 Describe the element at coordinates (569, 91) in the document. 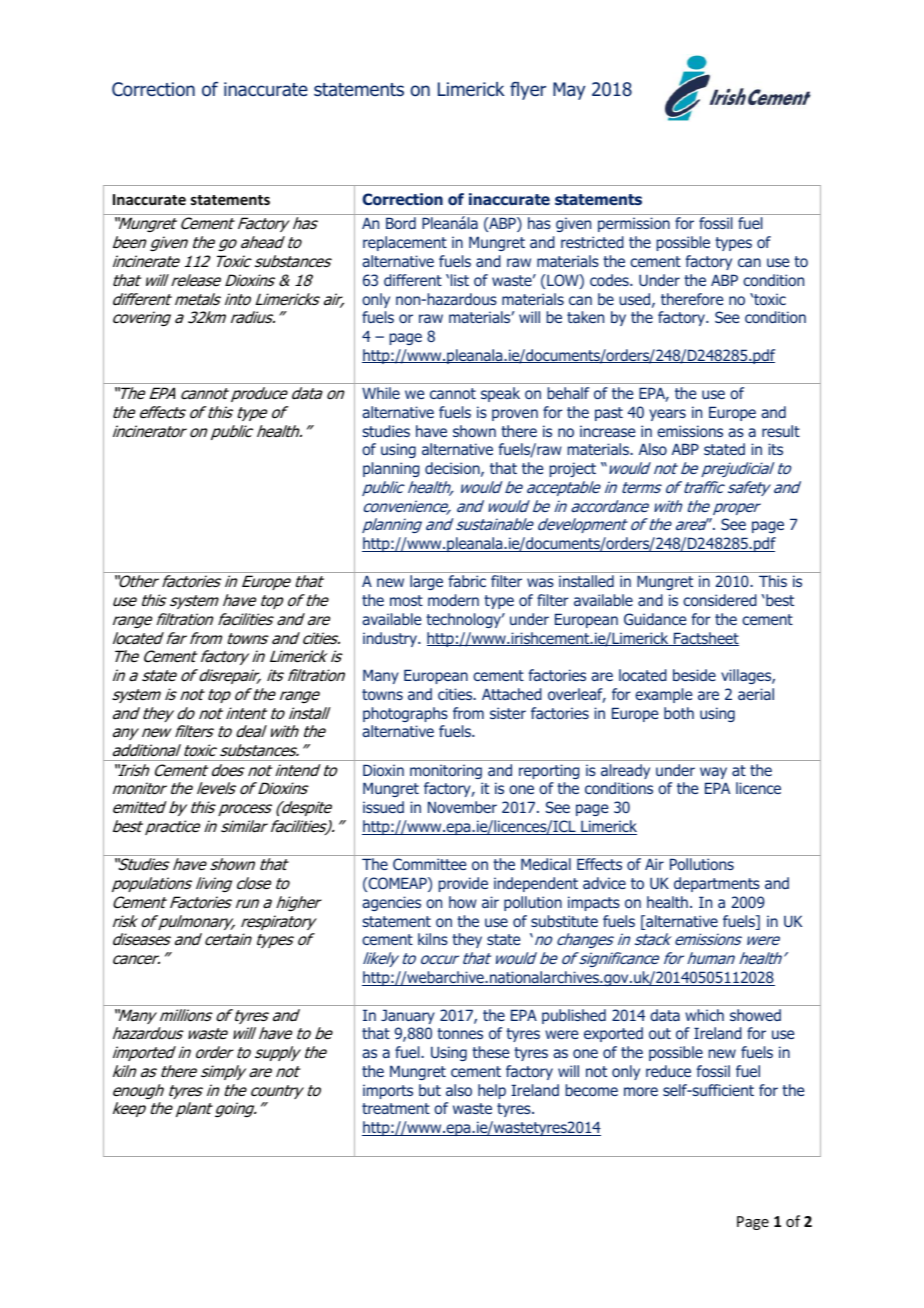

I see `May` at that location.
